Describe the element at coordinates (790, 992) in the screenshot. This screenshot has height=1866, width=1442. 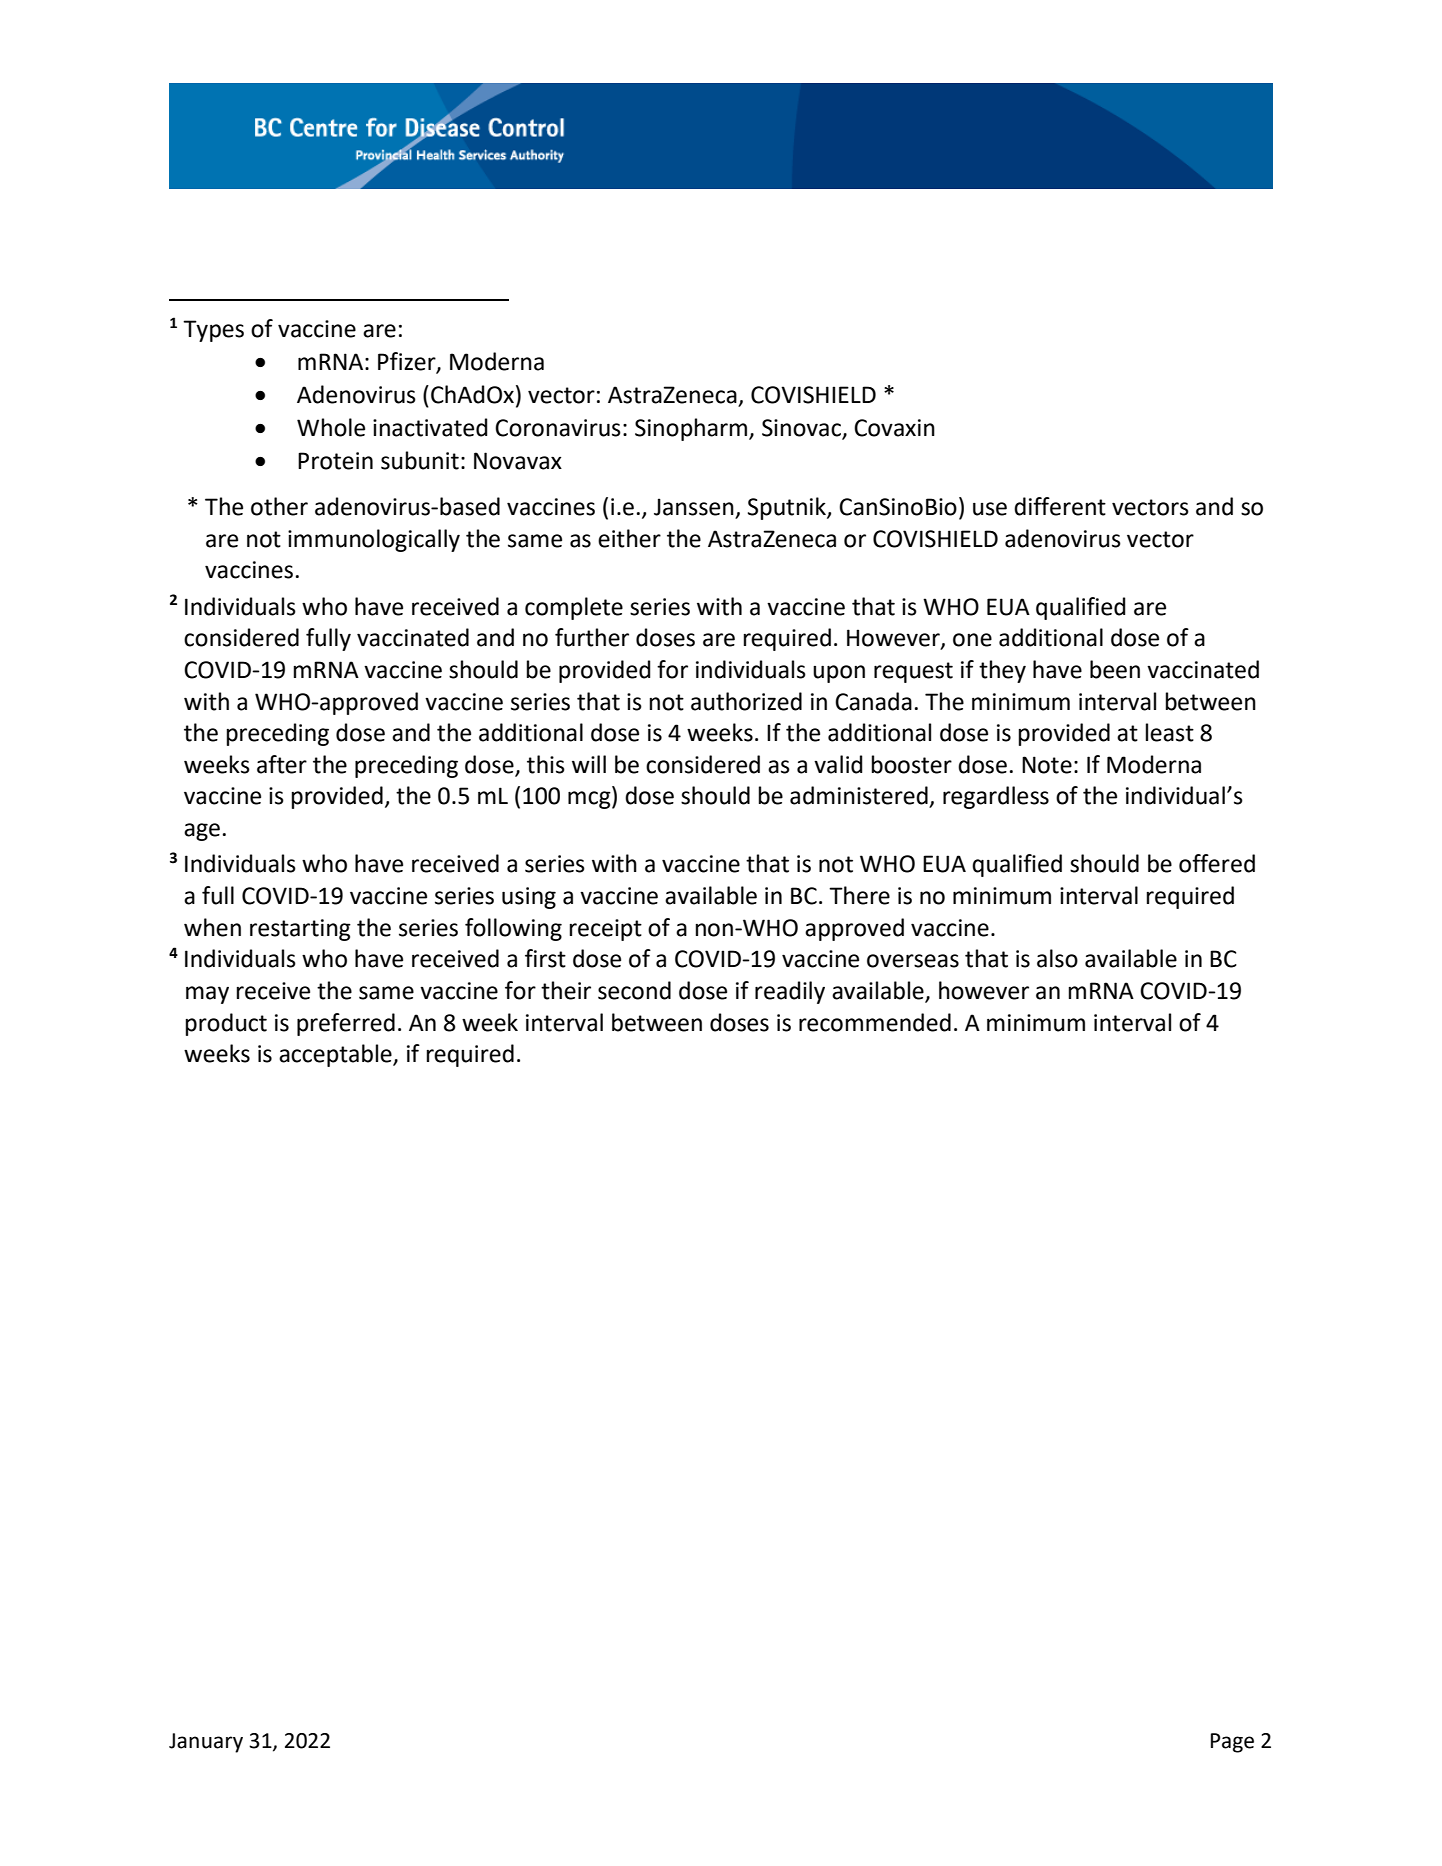
I see `readily` at that location.
